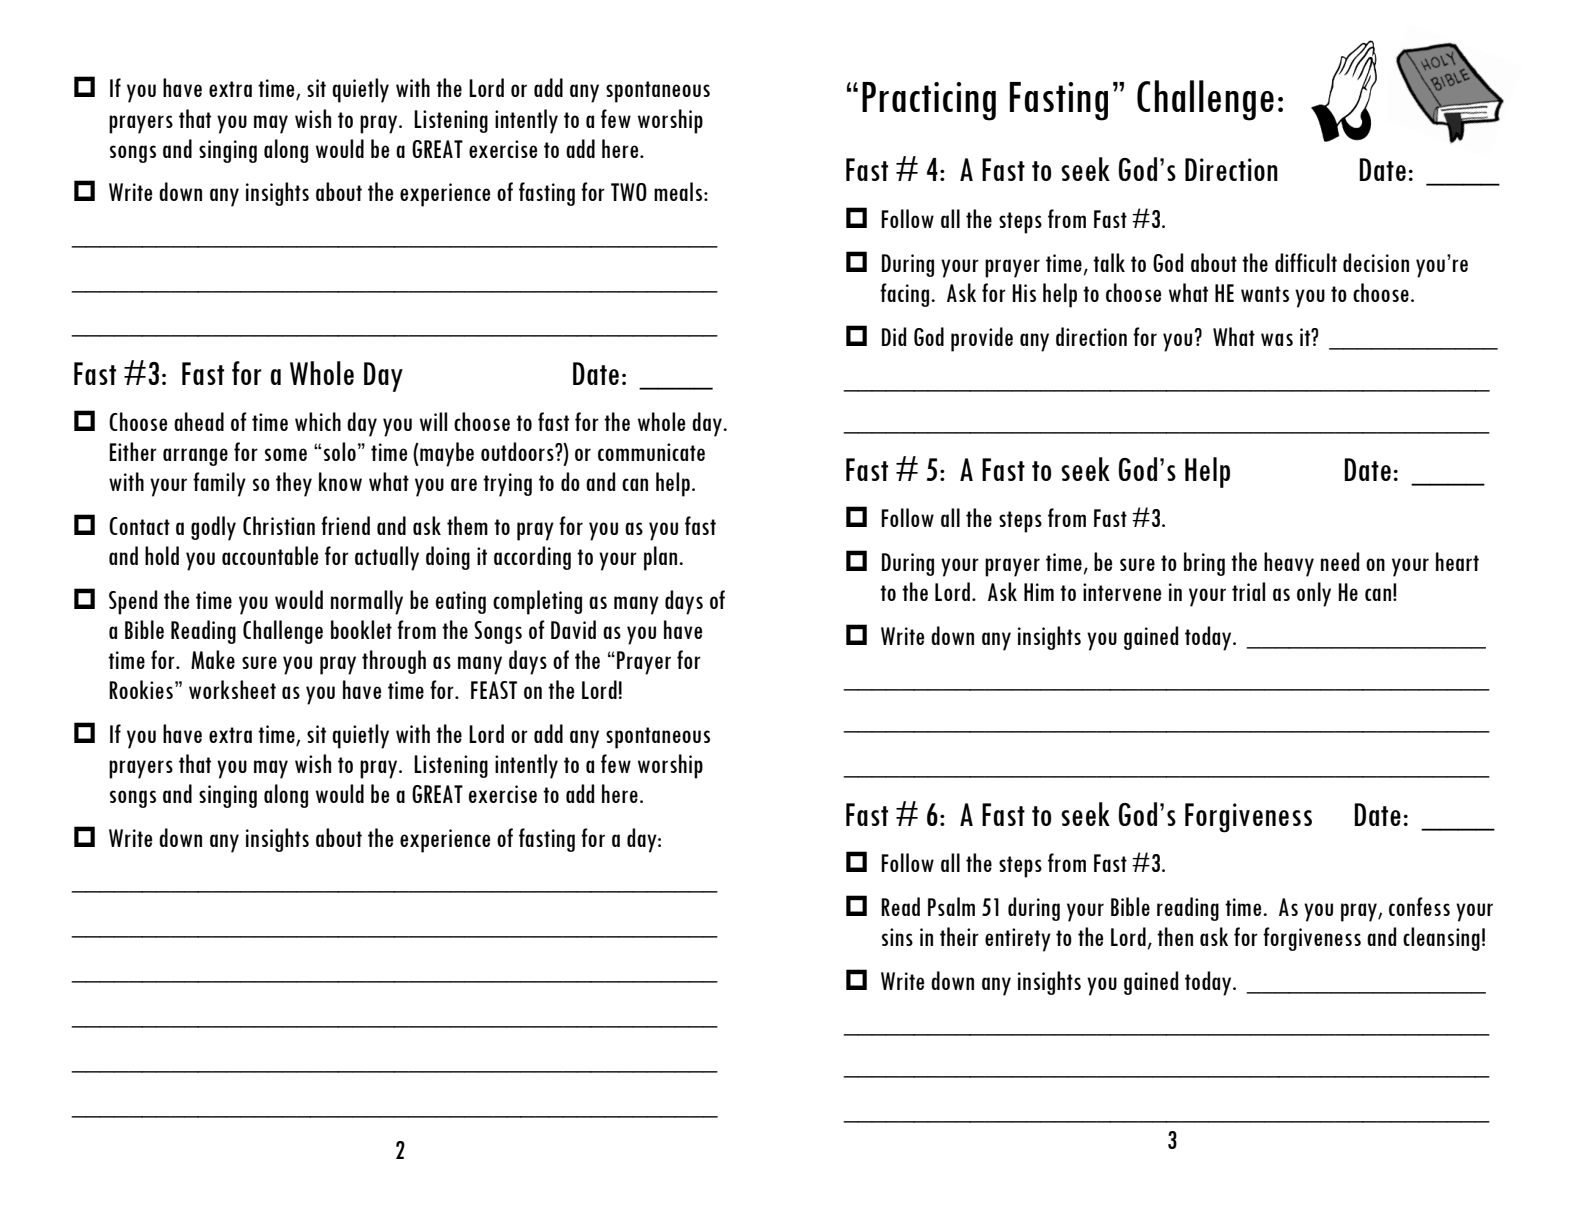  What do you see at coordinates (629, 192) in the document?
I see `TWO` at bounding box center [629, 192].
